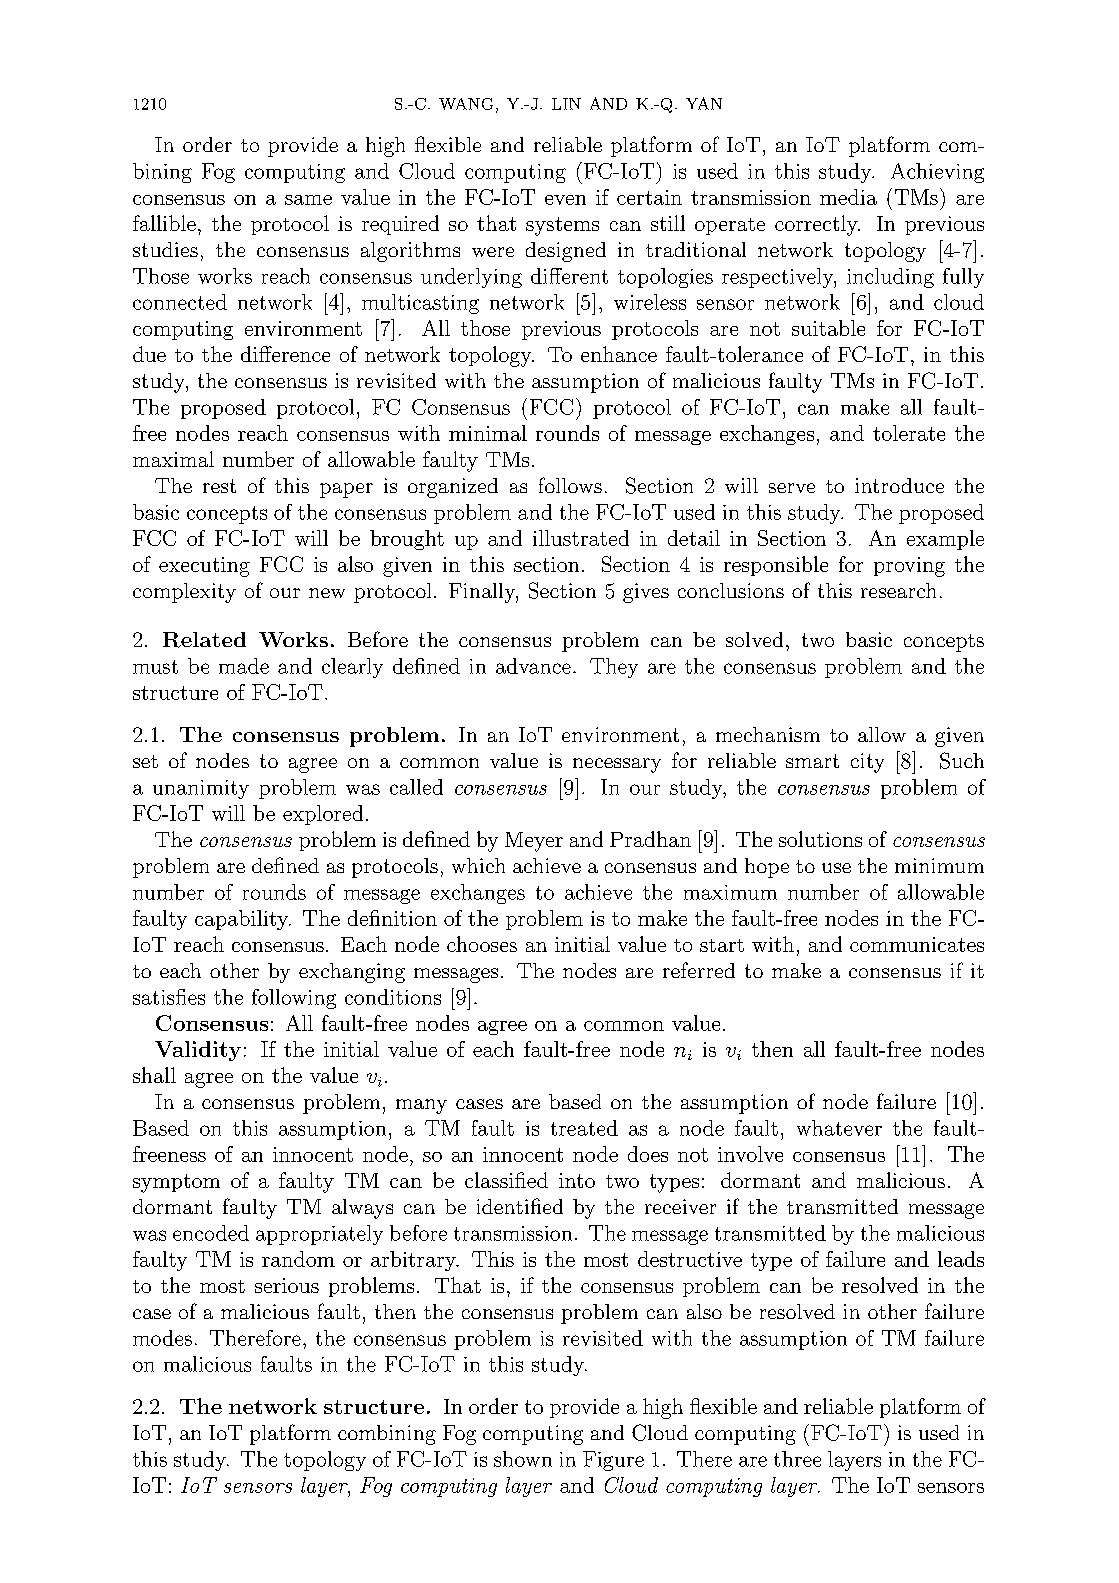  Describe the element at coordinates (162, 1338) in the image. I see `modes` at that location.
